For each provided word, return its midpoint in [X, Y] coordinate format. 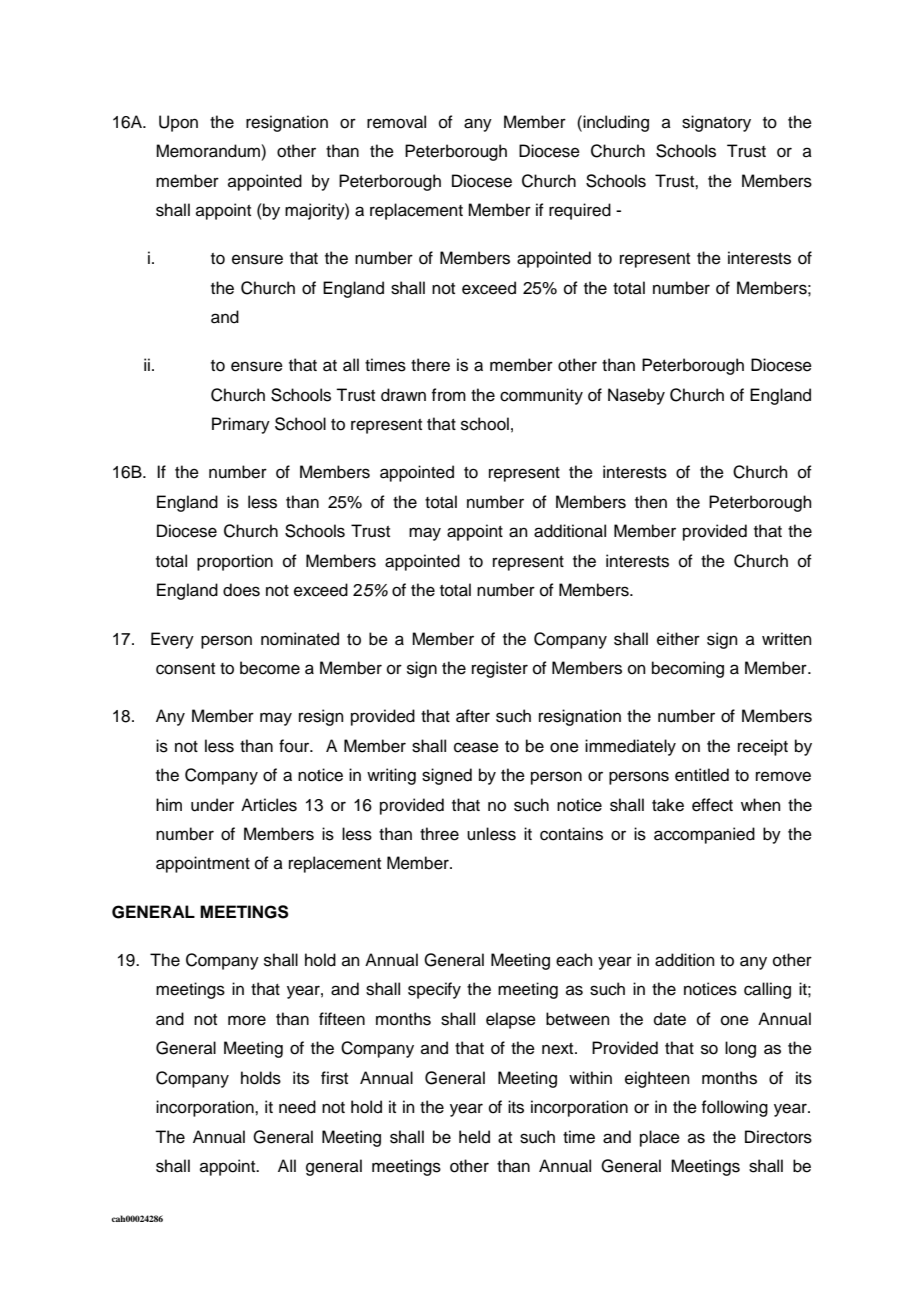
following [734, 1108]
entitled [702, 775]
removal [396, 122]
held [474, 1137]
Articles [269, 805]
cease [476, 747]
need [297, 1107]
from [448, 395]
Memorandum [209, 151]
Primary [241, 425]
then [651, 502]
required [580, 211]
